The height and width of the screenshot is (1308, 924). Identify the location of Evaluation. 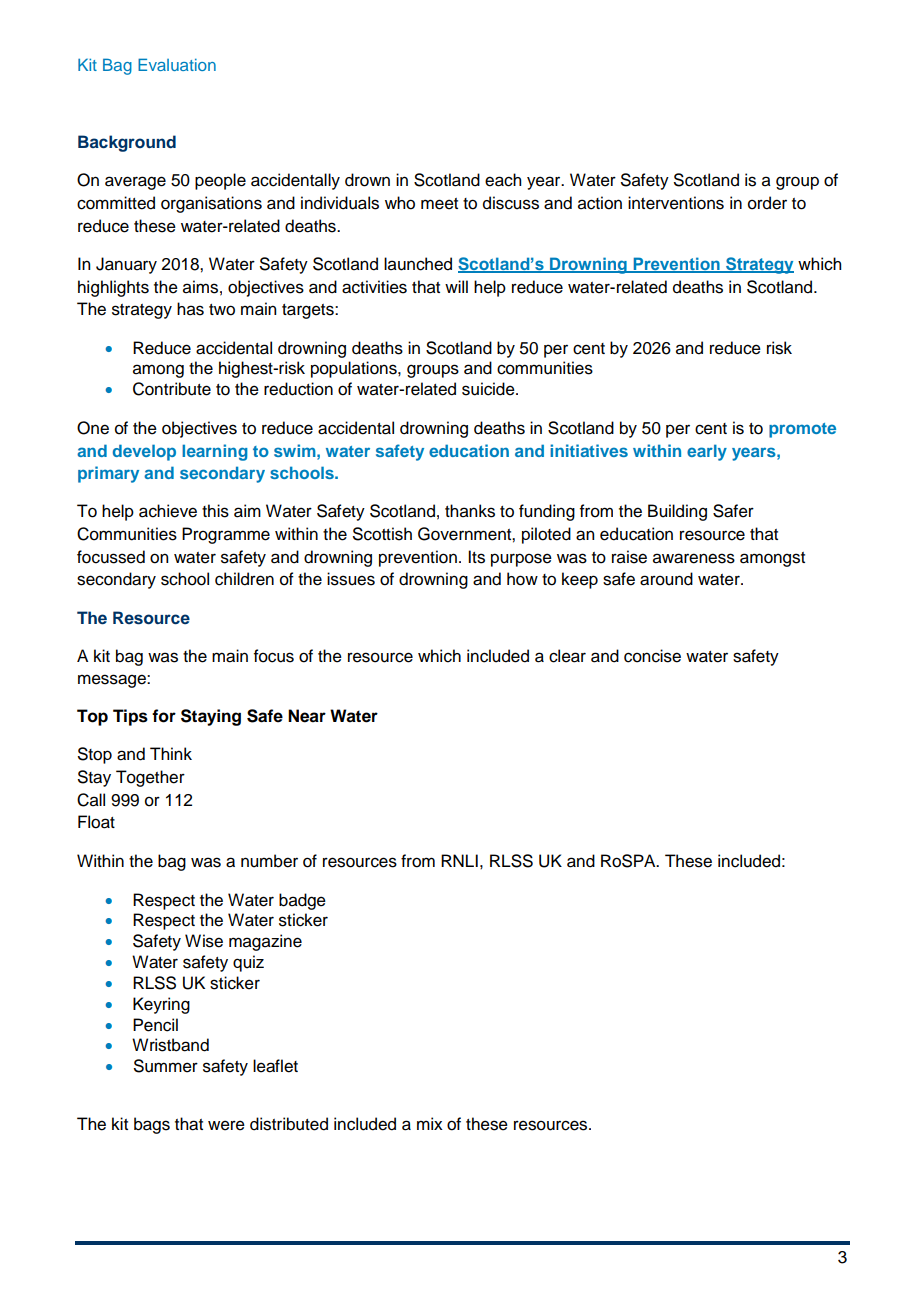
(177, 64).
